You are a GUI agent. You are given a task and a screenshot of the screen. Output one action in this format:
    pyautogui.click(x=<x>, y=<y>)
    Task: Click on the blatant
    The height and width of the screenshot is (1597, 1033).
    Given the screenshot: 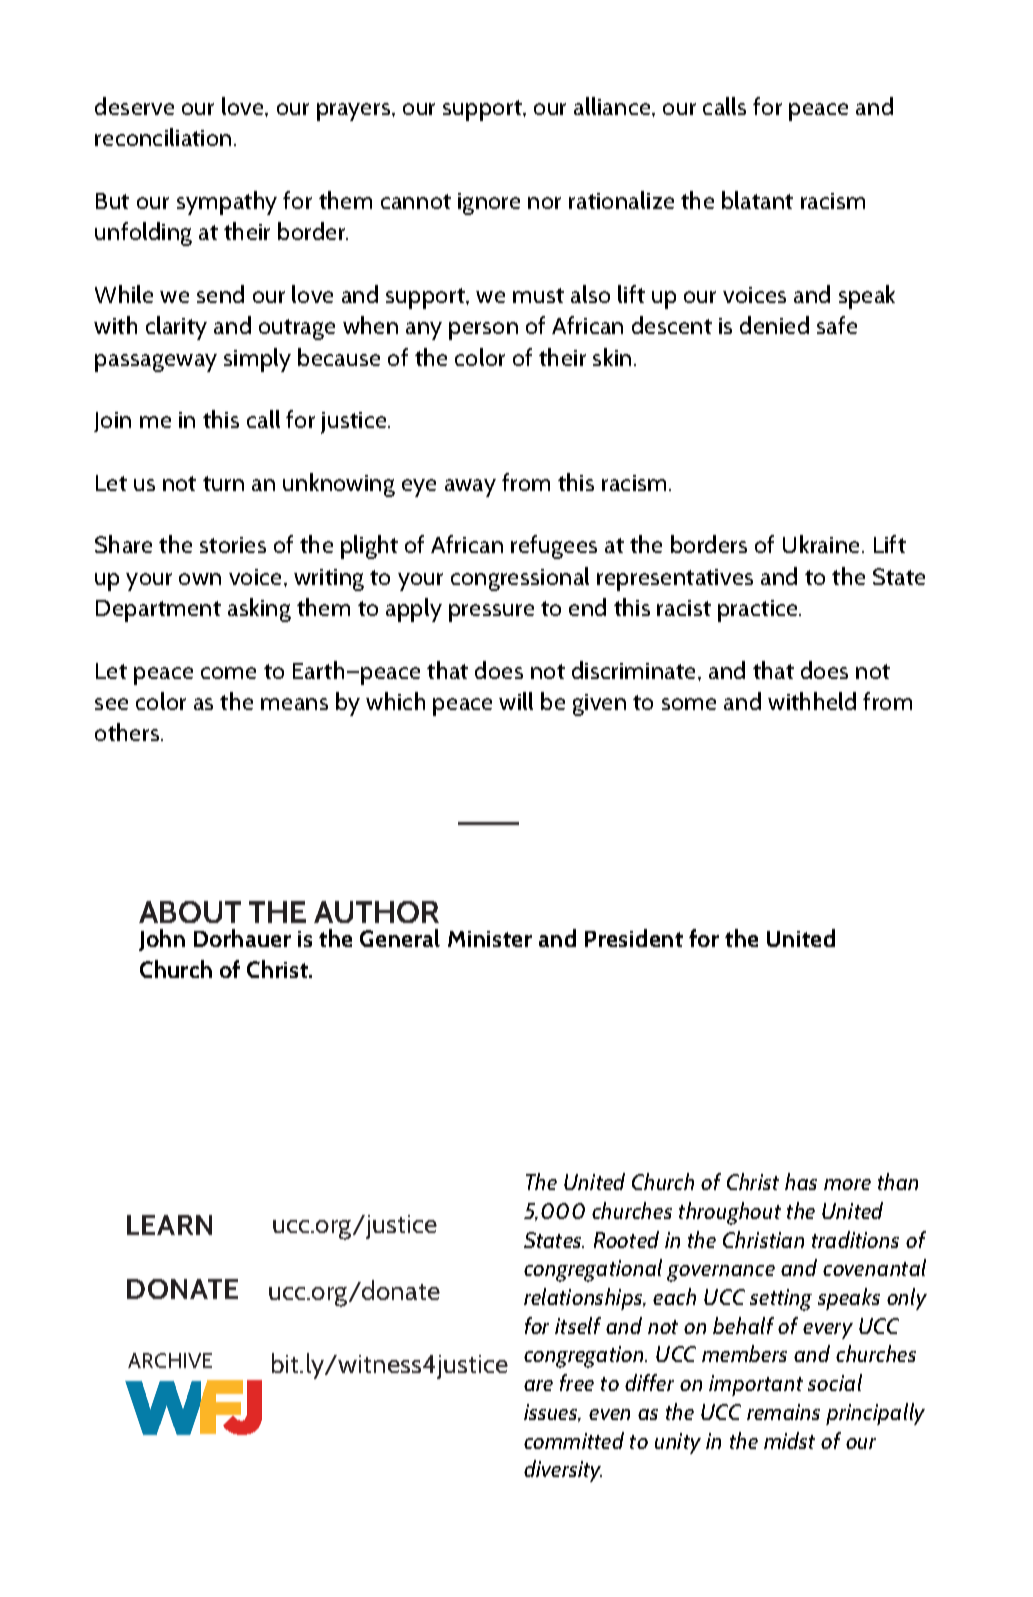 What is the action you would take?
    pyautogui.click(x=757, y=200)
